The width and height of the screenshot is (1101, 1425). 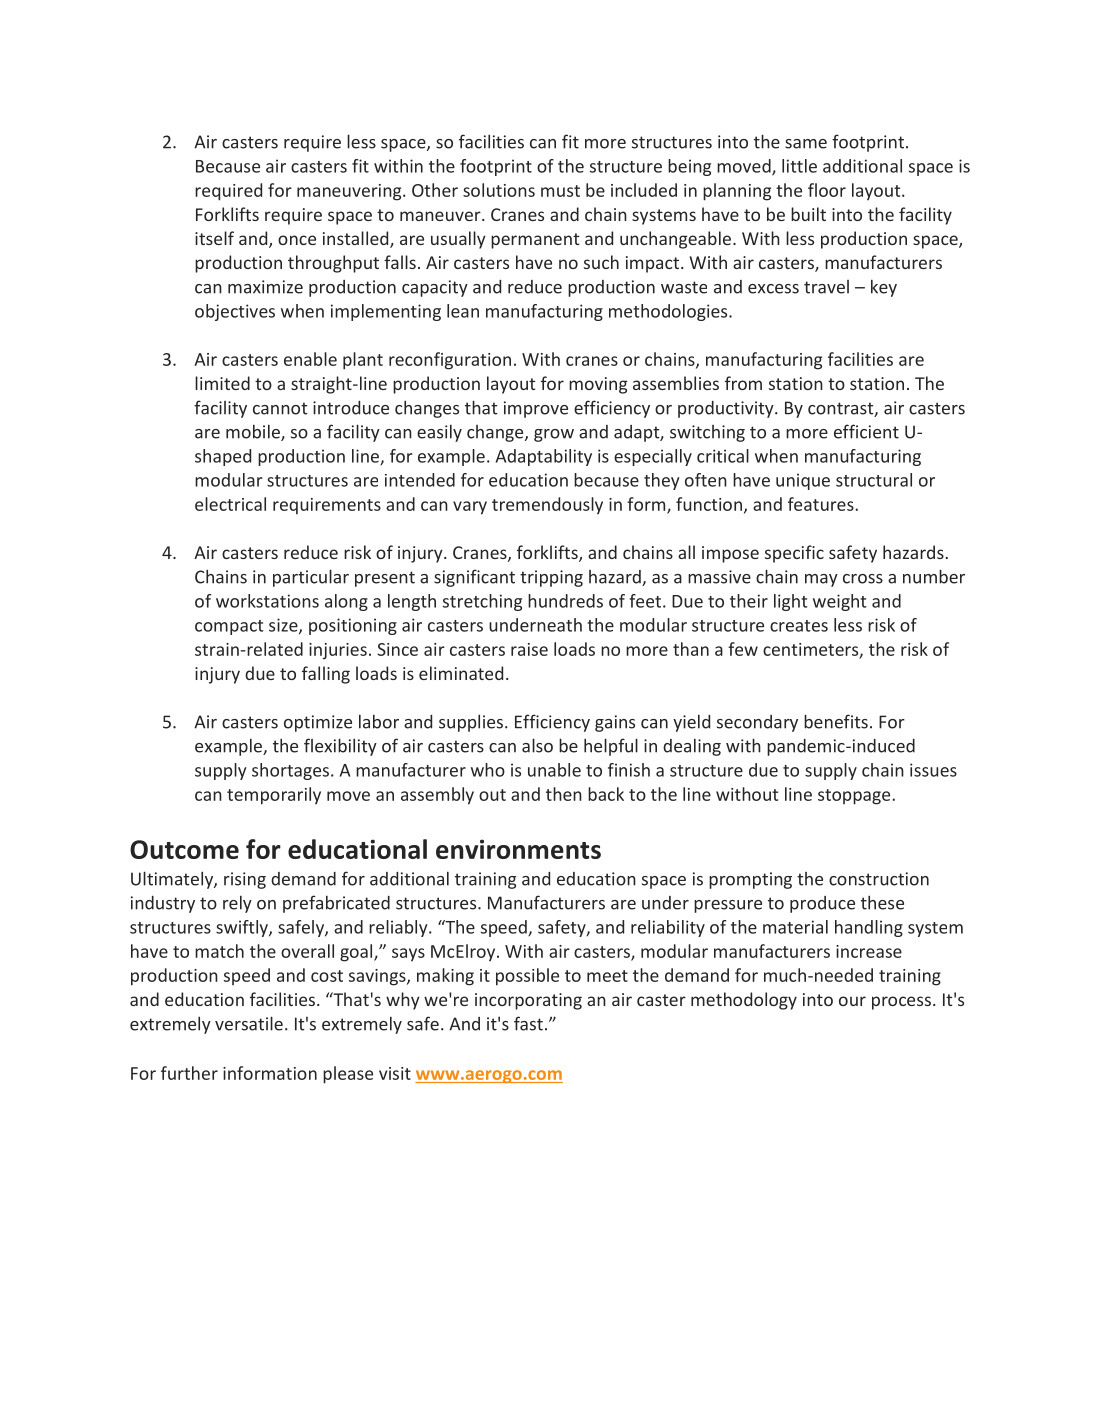 I want to click on weight, so click(x=840, y=602).
